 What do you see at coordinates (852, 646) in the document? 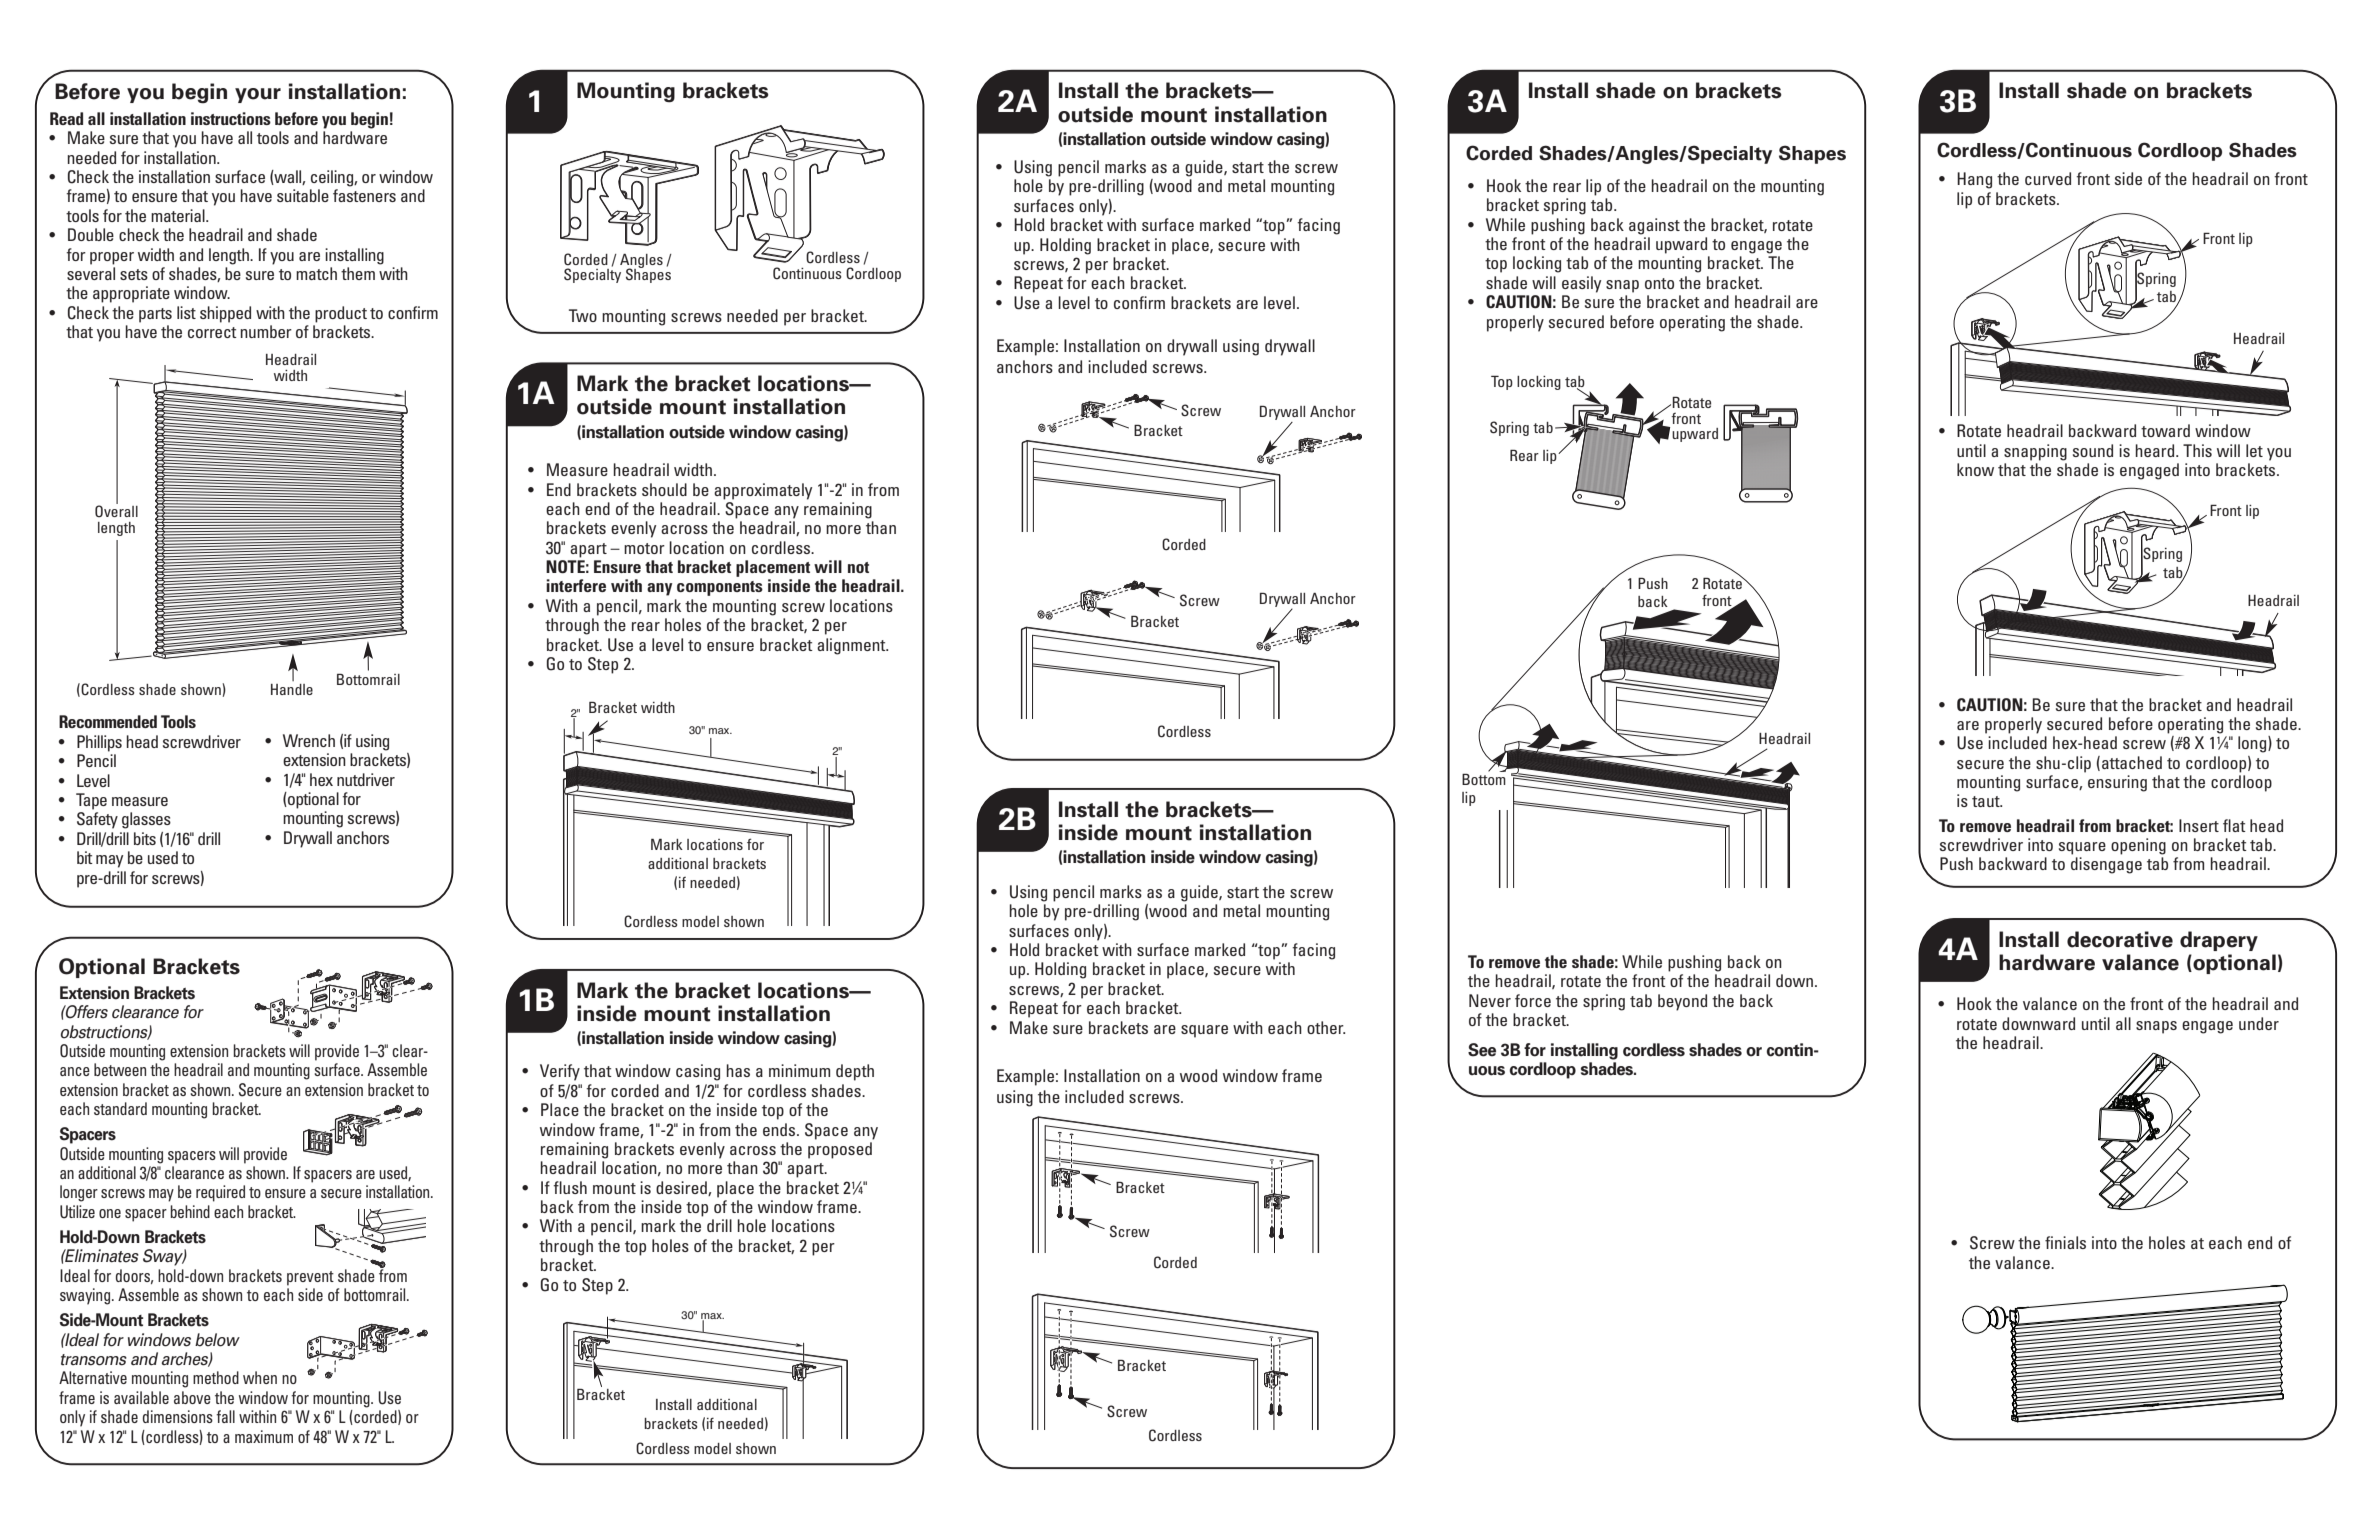
I see `alignment` at bounding box center [852, 646].
